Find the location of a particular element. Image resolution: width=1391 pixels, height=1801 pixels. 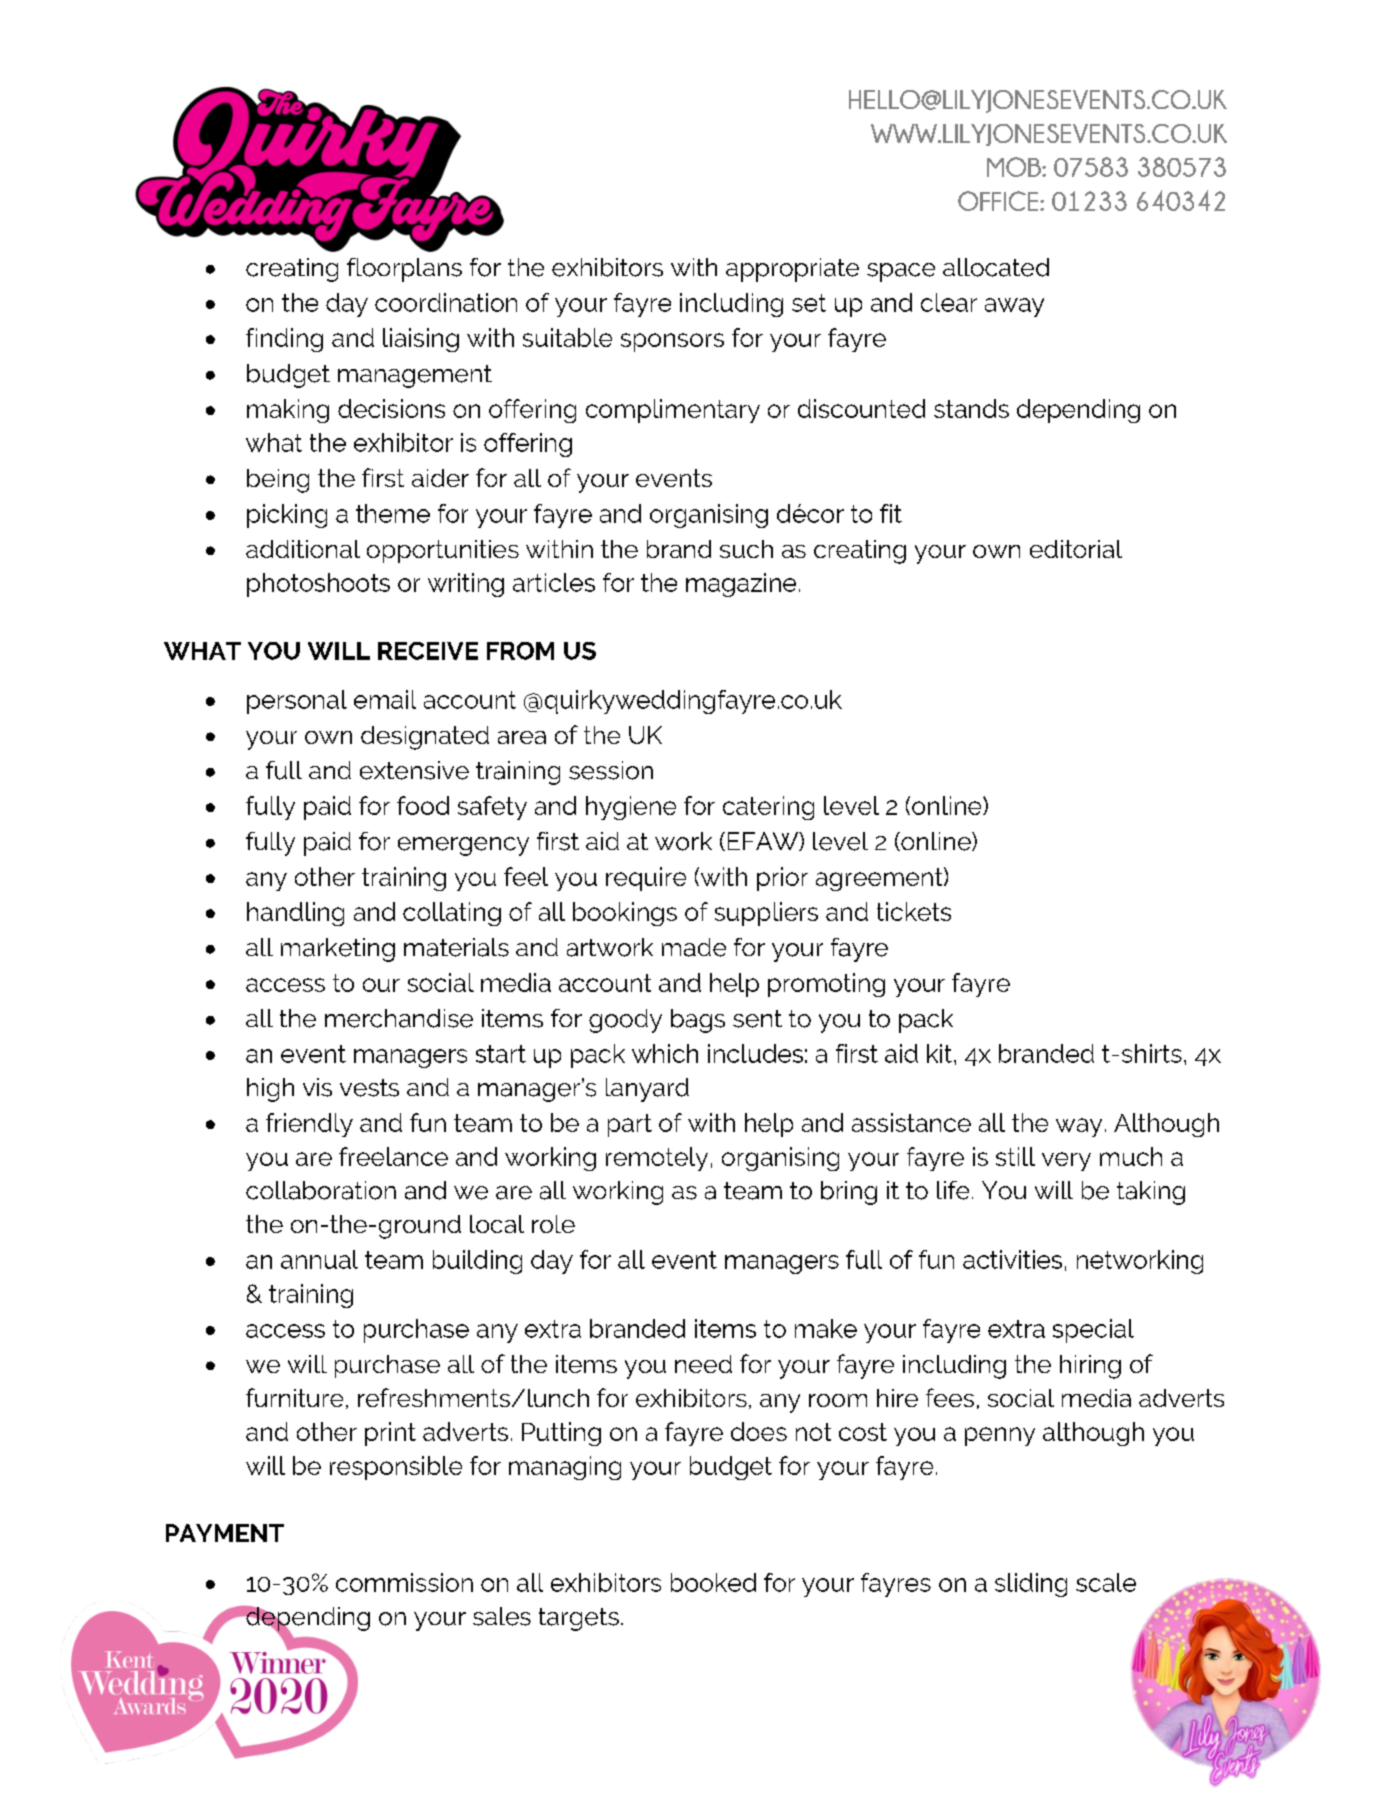

agreement is located at coordinates (880, 879).
